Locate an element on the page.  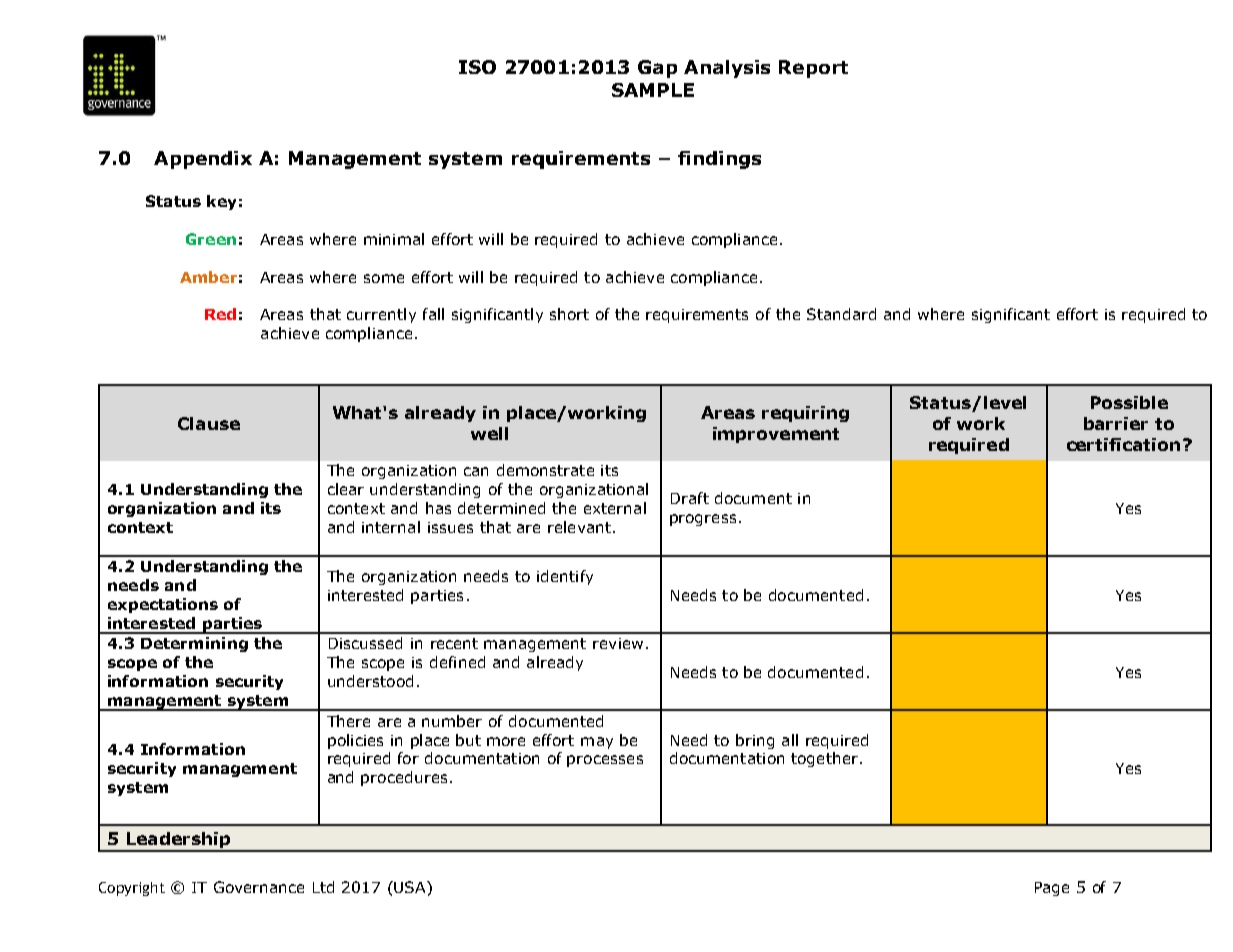
clear is located at coordinates (346, 489).
